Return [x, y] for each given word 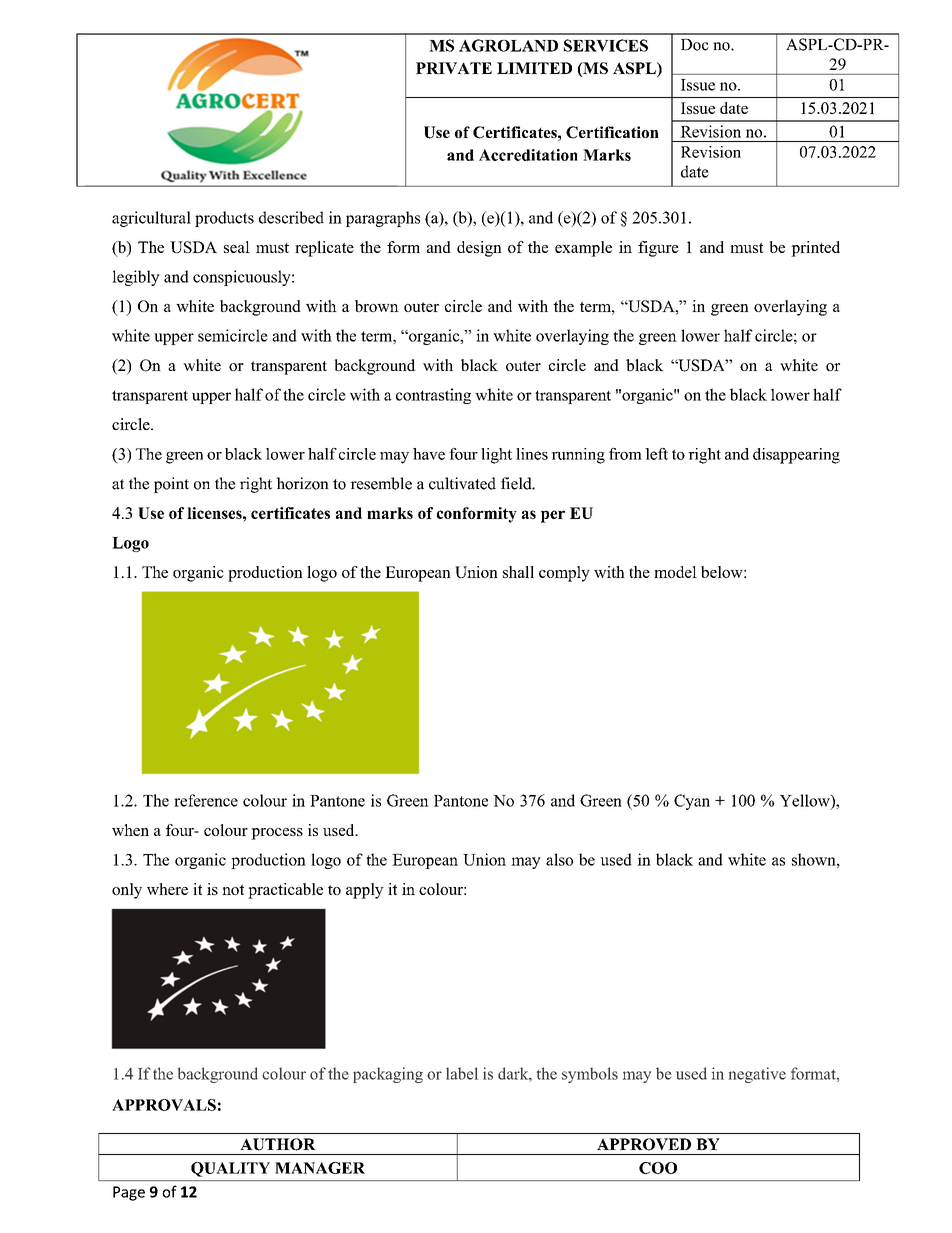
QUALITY [230, 1169]
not [233, 889]
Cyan [692, 802]
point [171, 485]
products [224, 219]
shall [518, 572]
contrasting [433, 396]
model [675, 572]
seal [237, 247]
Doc [695, 45]
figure [658, 249]
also [559, 859]
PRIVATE [454, 68]
